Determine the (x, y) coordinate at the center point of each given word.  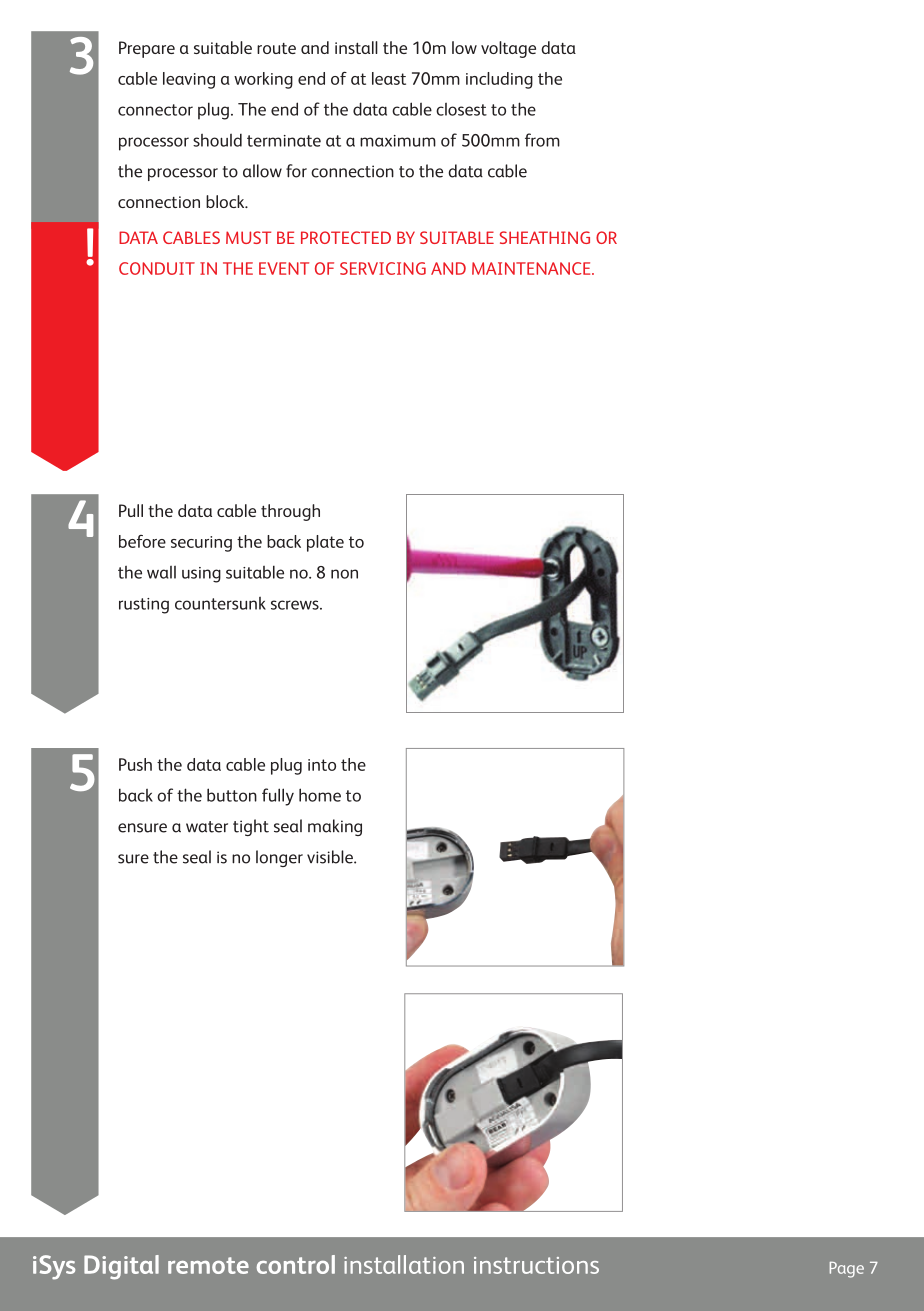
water (207, 827)
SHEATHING (545, 237)
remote (208, 1265)
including (499, 80)
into (322, 765)
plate (325, 543)
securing (201, 544)
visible (331, 857)
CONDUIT (157, 268)
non (344, 574)
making (335, 827)
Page (847, 1270)
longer (279, 858)
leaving (189, 80)
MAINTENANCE (532, 268)
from (542, 140)
